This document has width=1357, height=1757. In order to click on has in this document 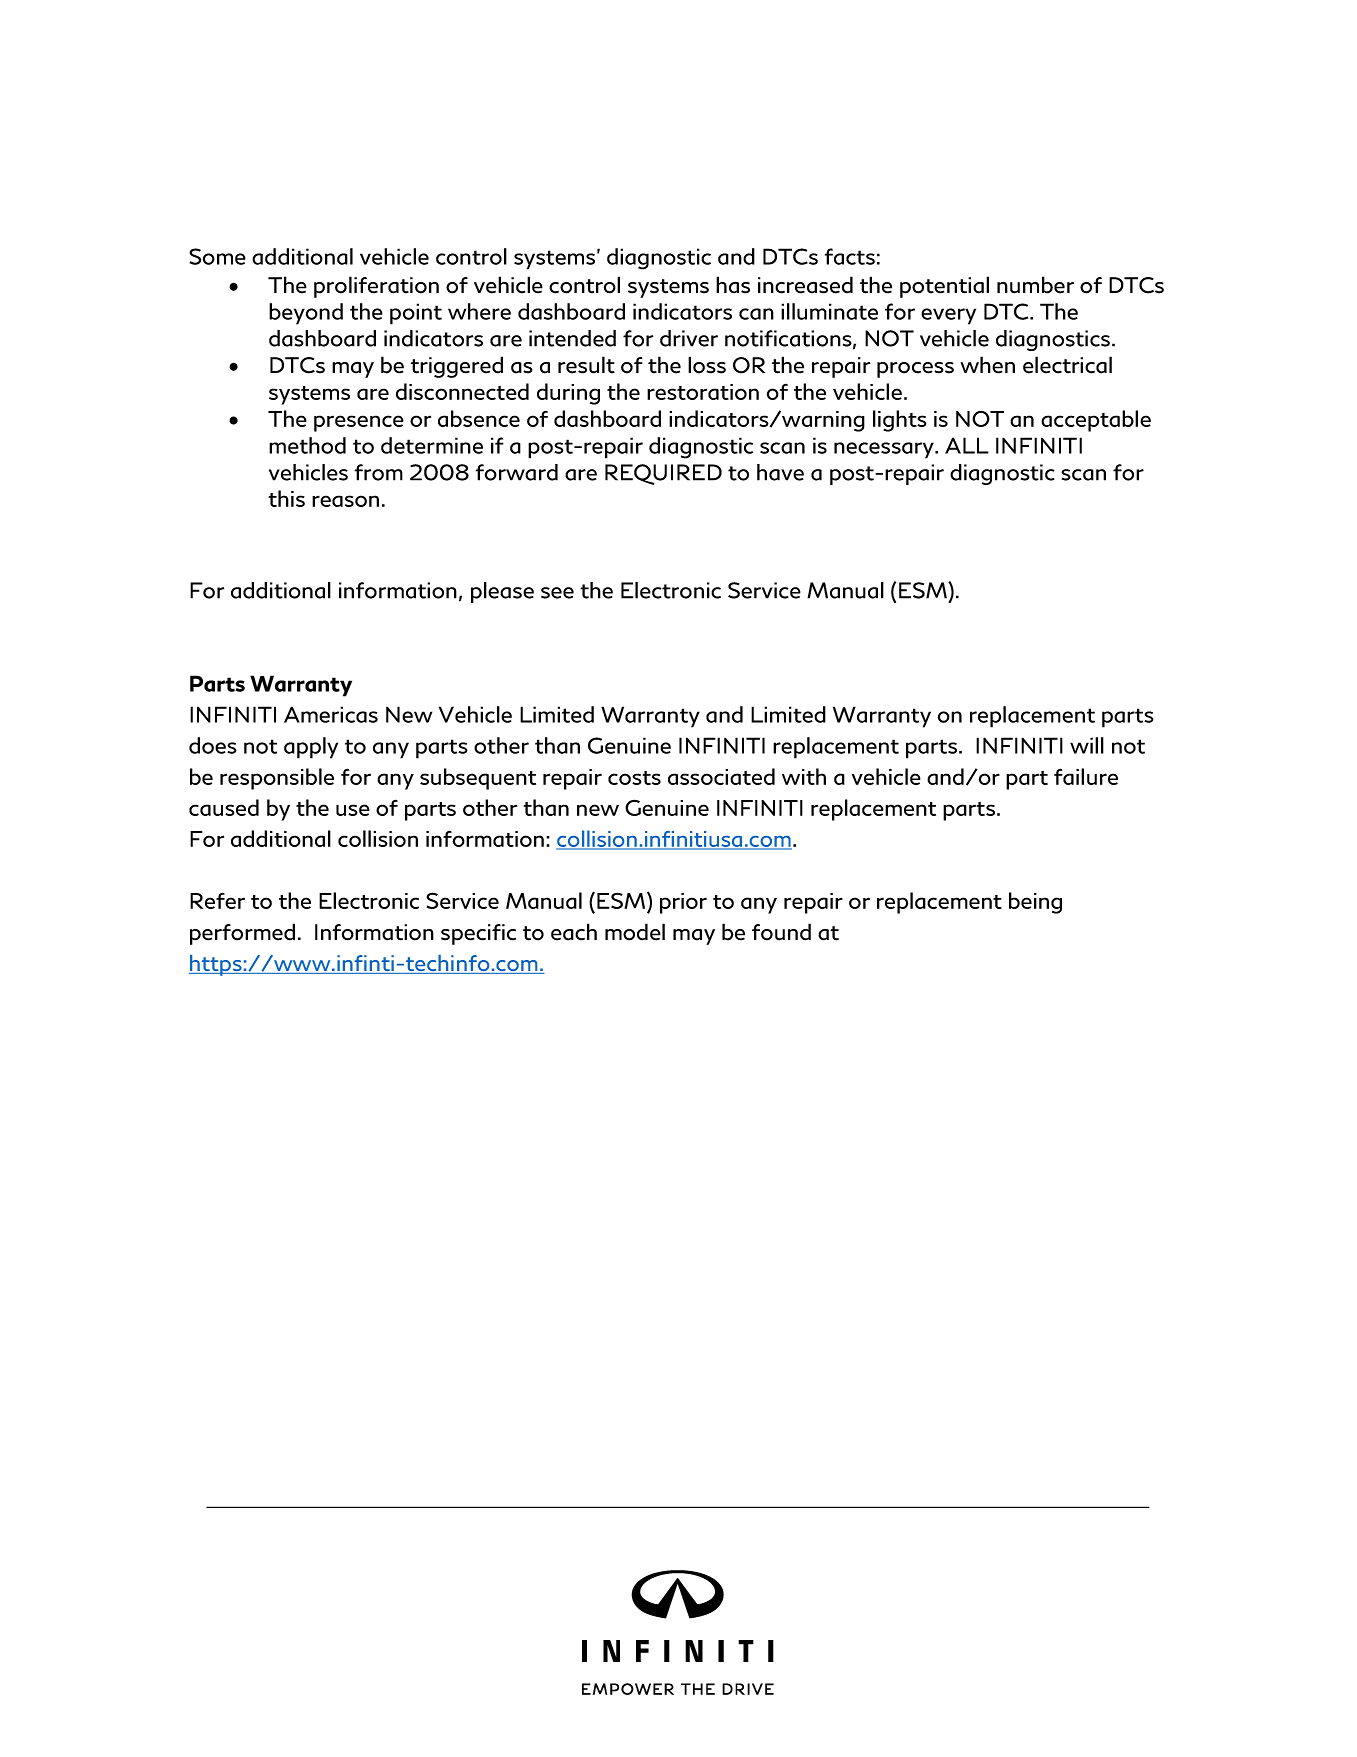, I will do `click(733, 285)`.
